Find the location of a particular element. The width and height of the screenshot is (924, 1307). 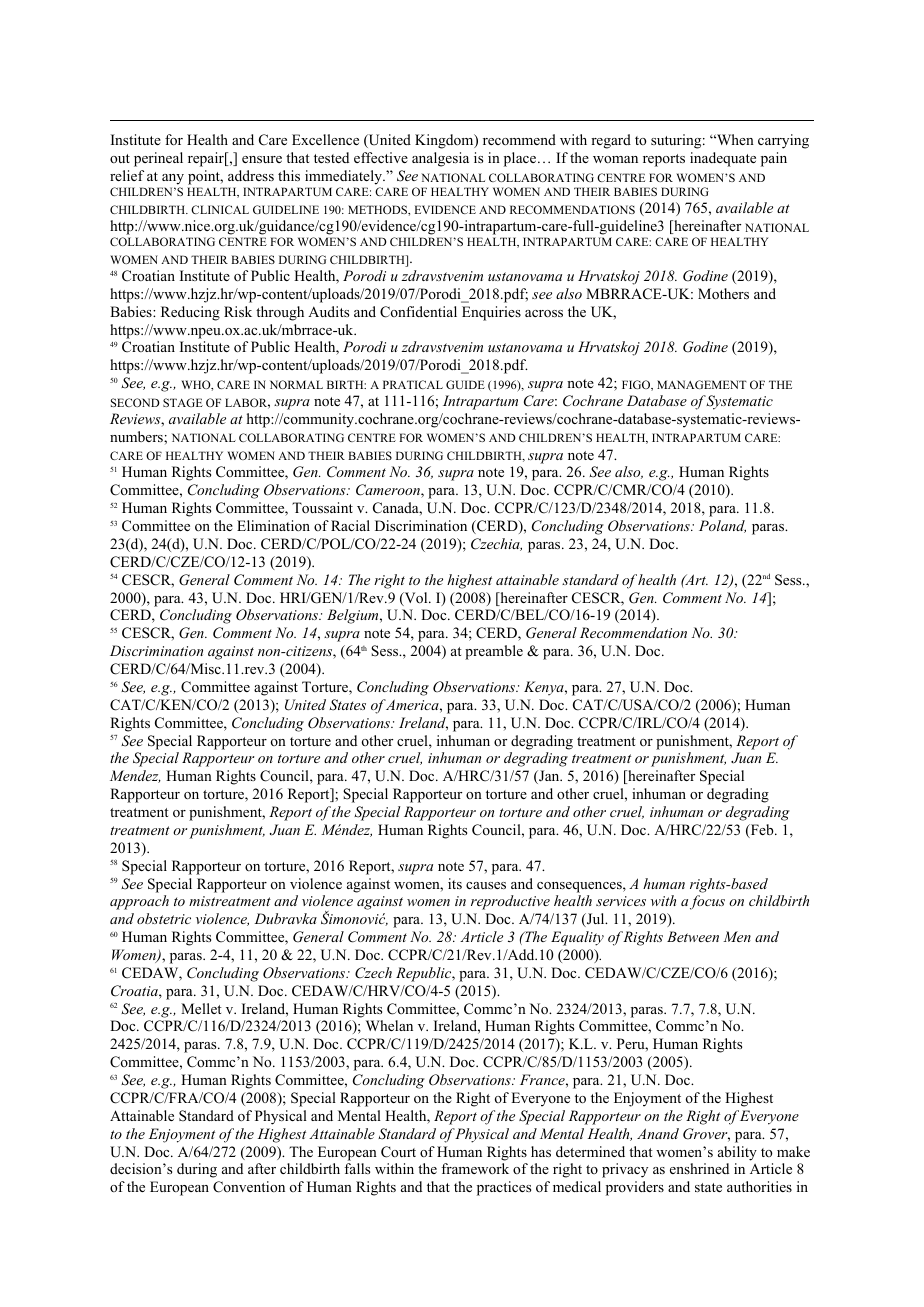

any is located at coordinates (173, 179).
